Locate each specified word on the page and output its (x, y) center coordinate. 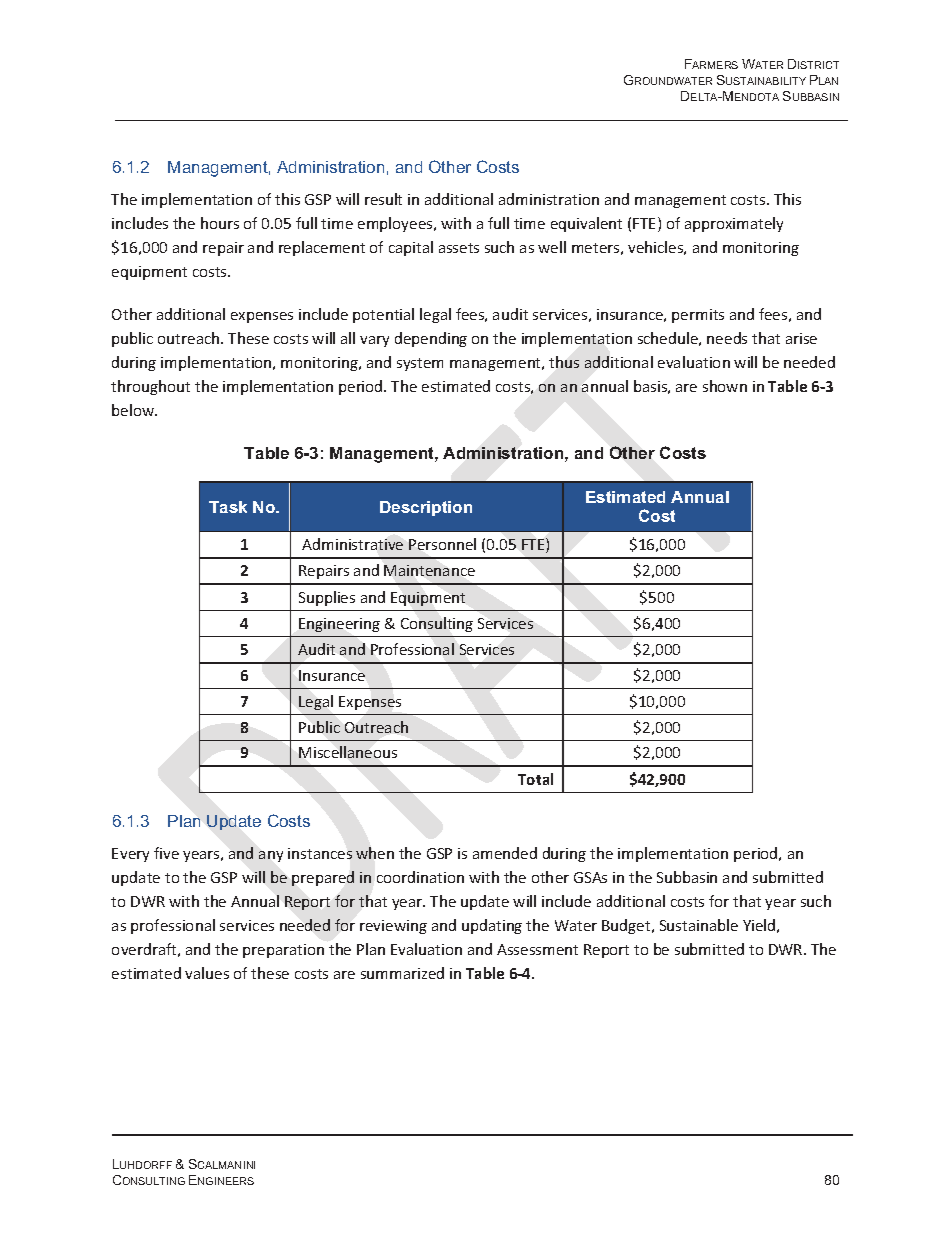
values (207, 973)
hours (220, 223)
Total (535, 779)
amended (505, 853)
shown (725, 386)
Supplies (327, 598)
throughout (150, 387)
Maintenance (429, 570)
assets (459, 248)
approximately (734, 224)
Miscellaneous (348, 752)
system (420, 364)
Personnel (442, 544)
